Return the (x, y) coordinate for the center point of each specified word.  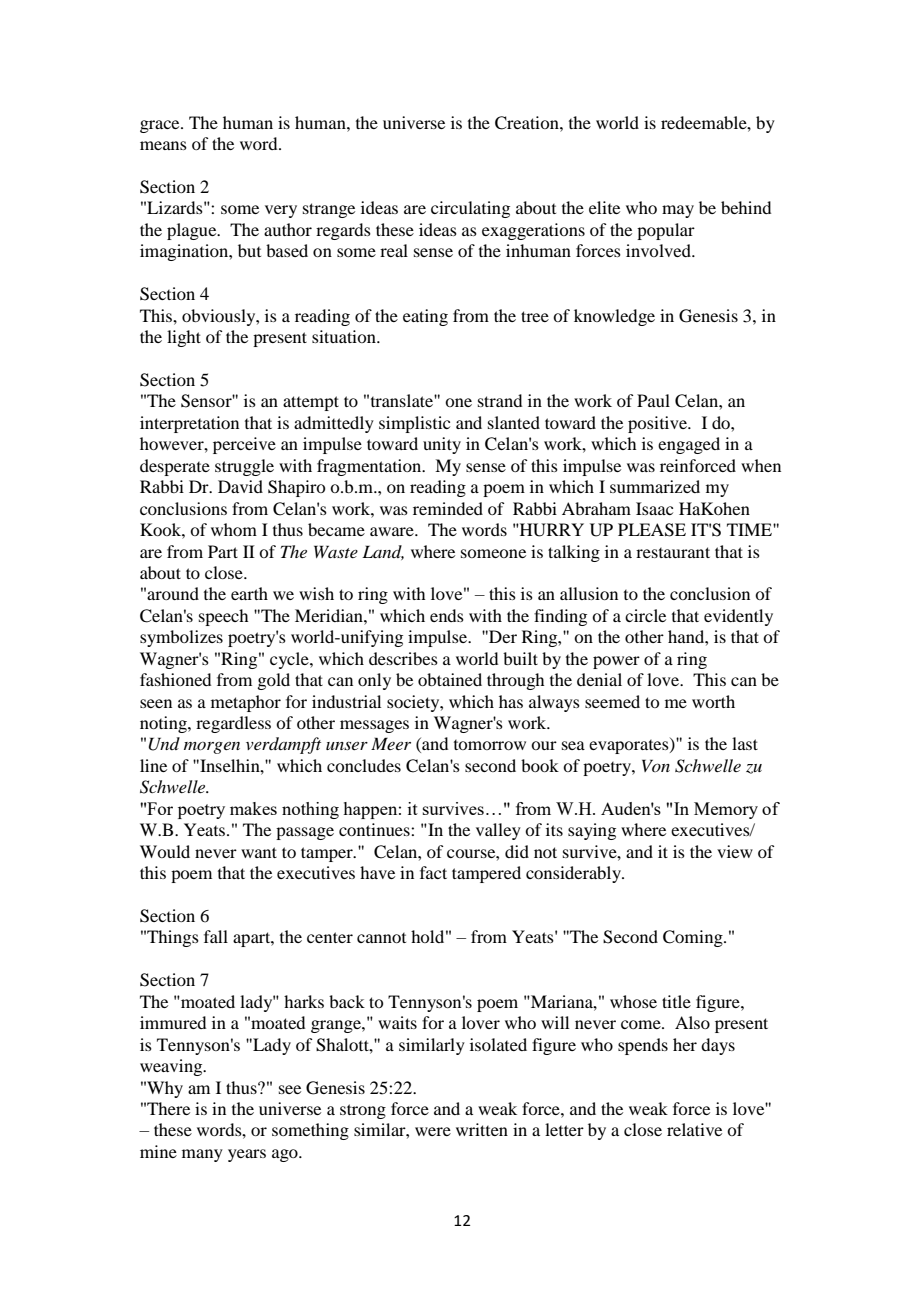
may (678, 211)
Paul (653, 400)
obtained (450, 679)
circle (645, 615)
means (163, 145)
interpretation (189, 424)
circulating (470, 209)
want (259, 852)
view (735, 851)
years (247, 1155)
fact (433, 872)
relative (694, 1129)
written (482, 1129)
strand (500, 400)
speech (223, 617)
